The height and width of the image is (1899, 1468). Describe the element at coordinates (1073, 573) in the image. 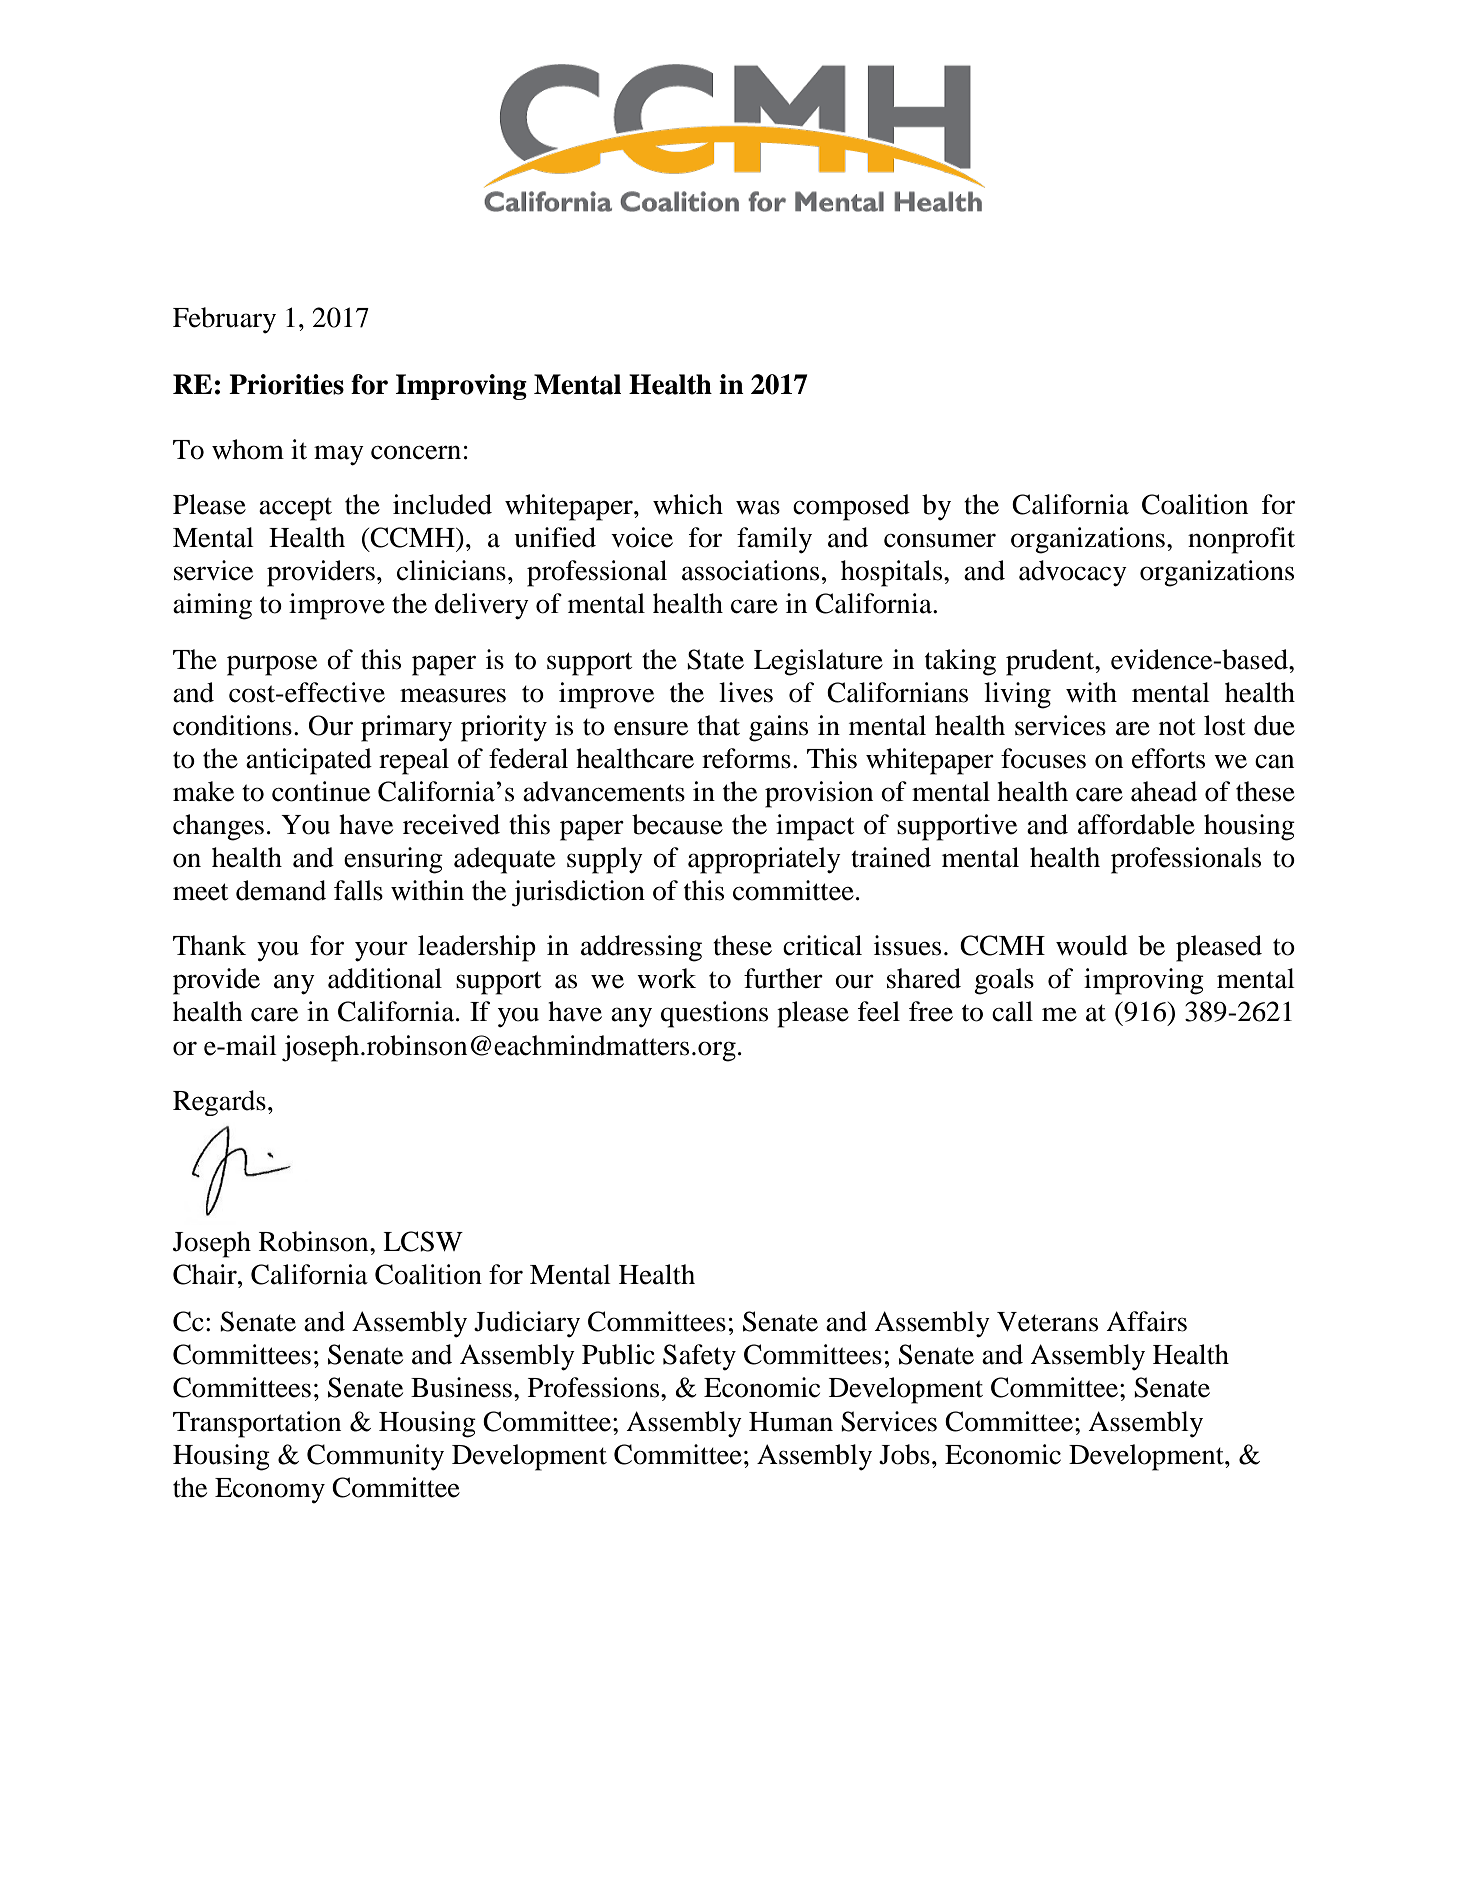

I see `advocacy` at that location.
